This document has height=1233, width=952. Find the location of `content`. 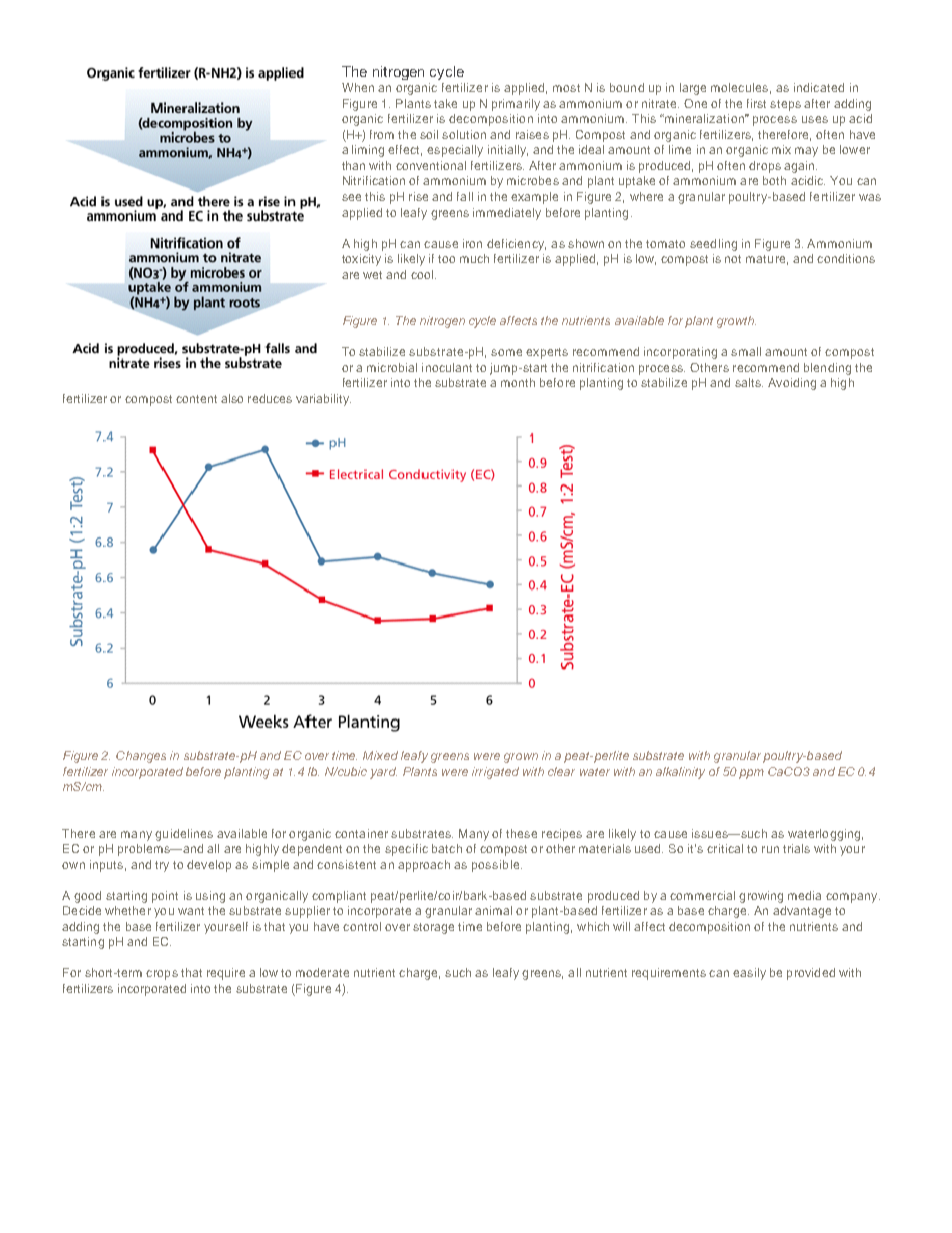

content is located at coordinates (196, 399).
